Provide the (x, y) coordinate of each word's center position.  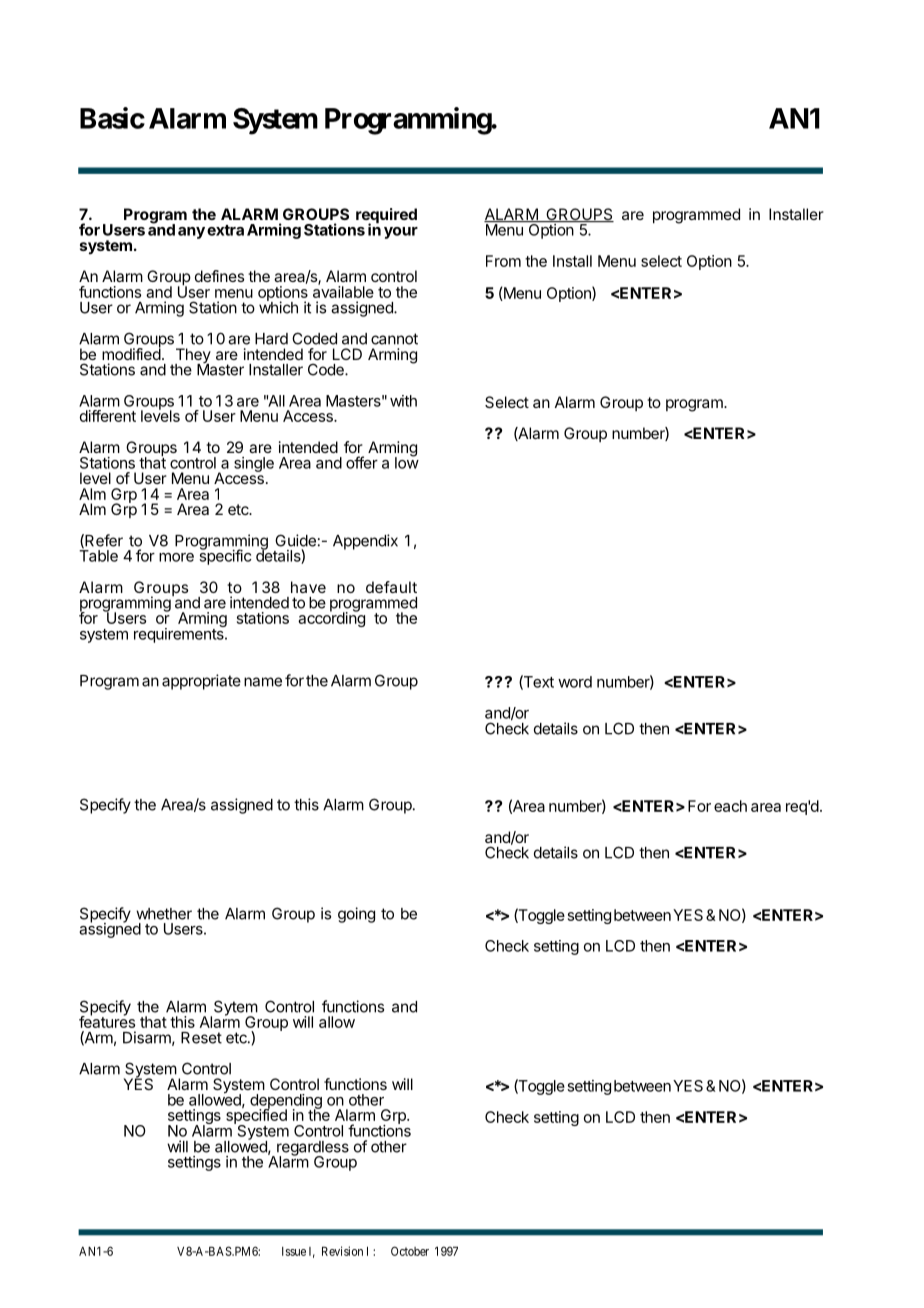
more (176, 557)
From (503, 261)
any (191, 233)
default (391, 587)
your (401, 233)
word (575, 682)
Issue (294, 1251)
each (730, 806)
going (356, 915)
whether (164, 914)
